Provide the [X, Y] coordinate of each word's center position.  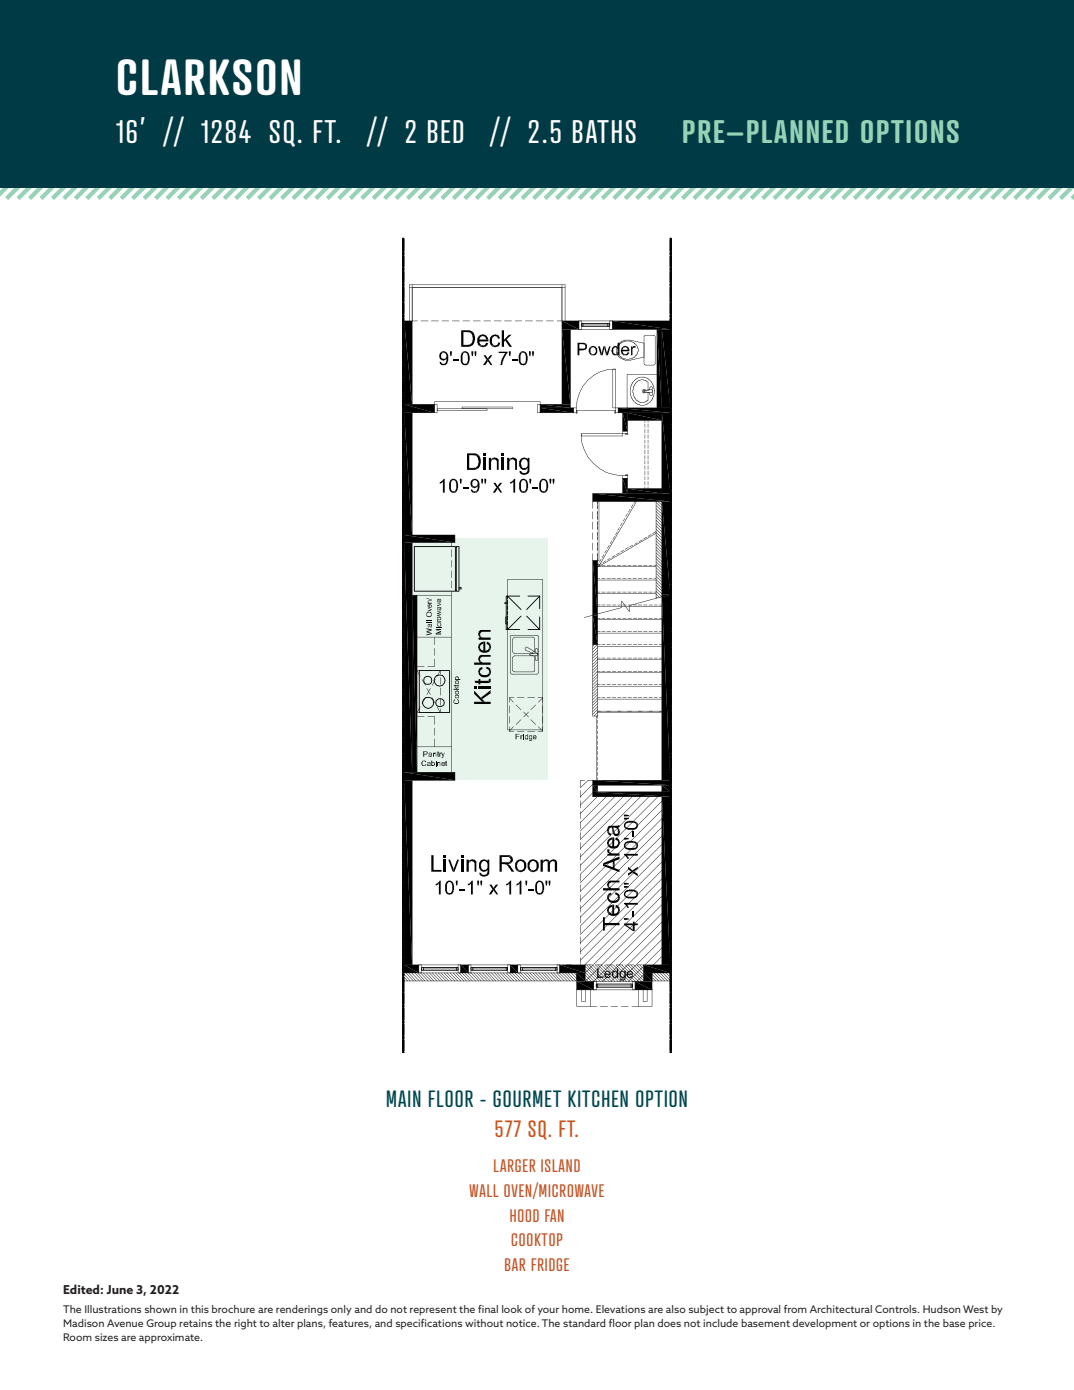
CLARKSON [209, 77]
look [512, 1309]
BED [445, 131]
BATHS [604, 131]
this [200, 1309]
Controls [897, 1309]
